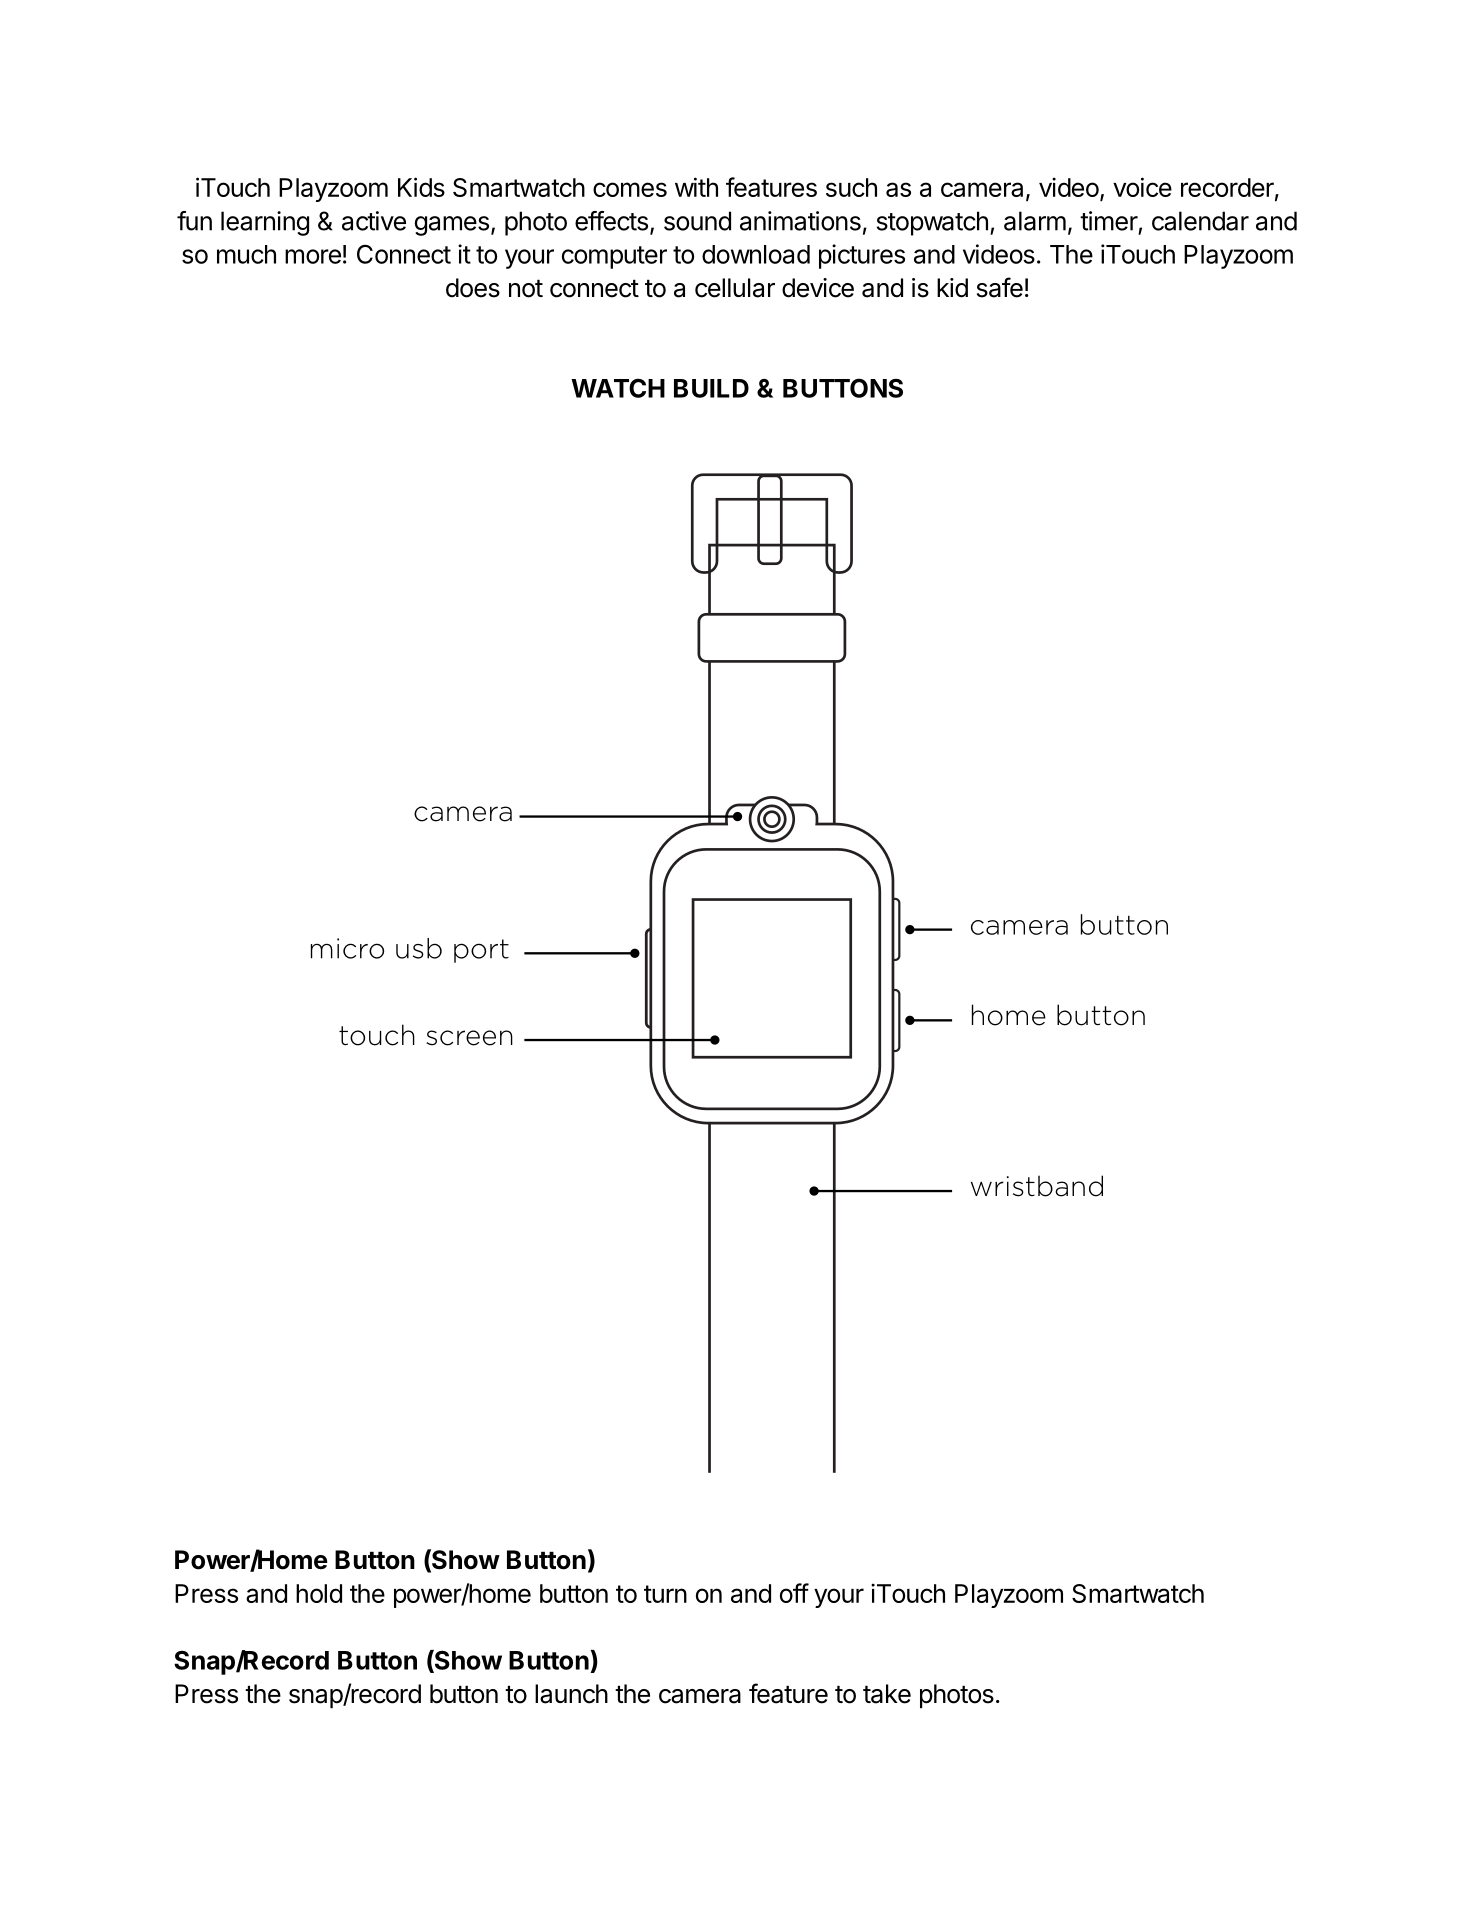 The image size is (1475, 1909). What do you see at coordinates (794, 1593) in the screenshot?
I see `off` at bounding box center [794, 1593].
